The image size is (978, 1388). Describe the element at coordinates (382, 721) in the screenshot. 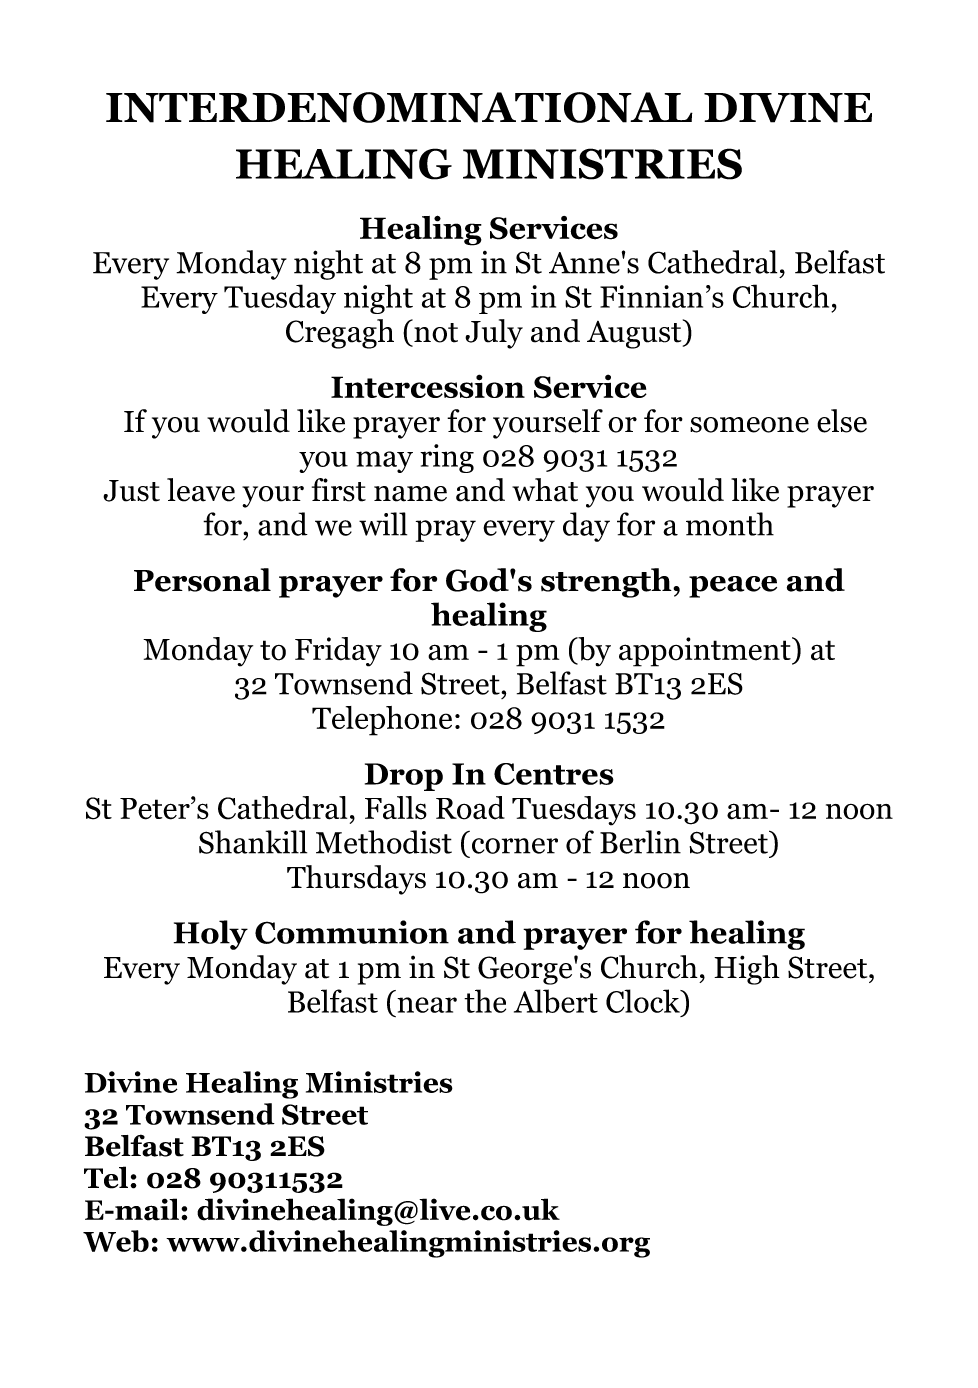

I see `Telephone` at that location.
